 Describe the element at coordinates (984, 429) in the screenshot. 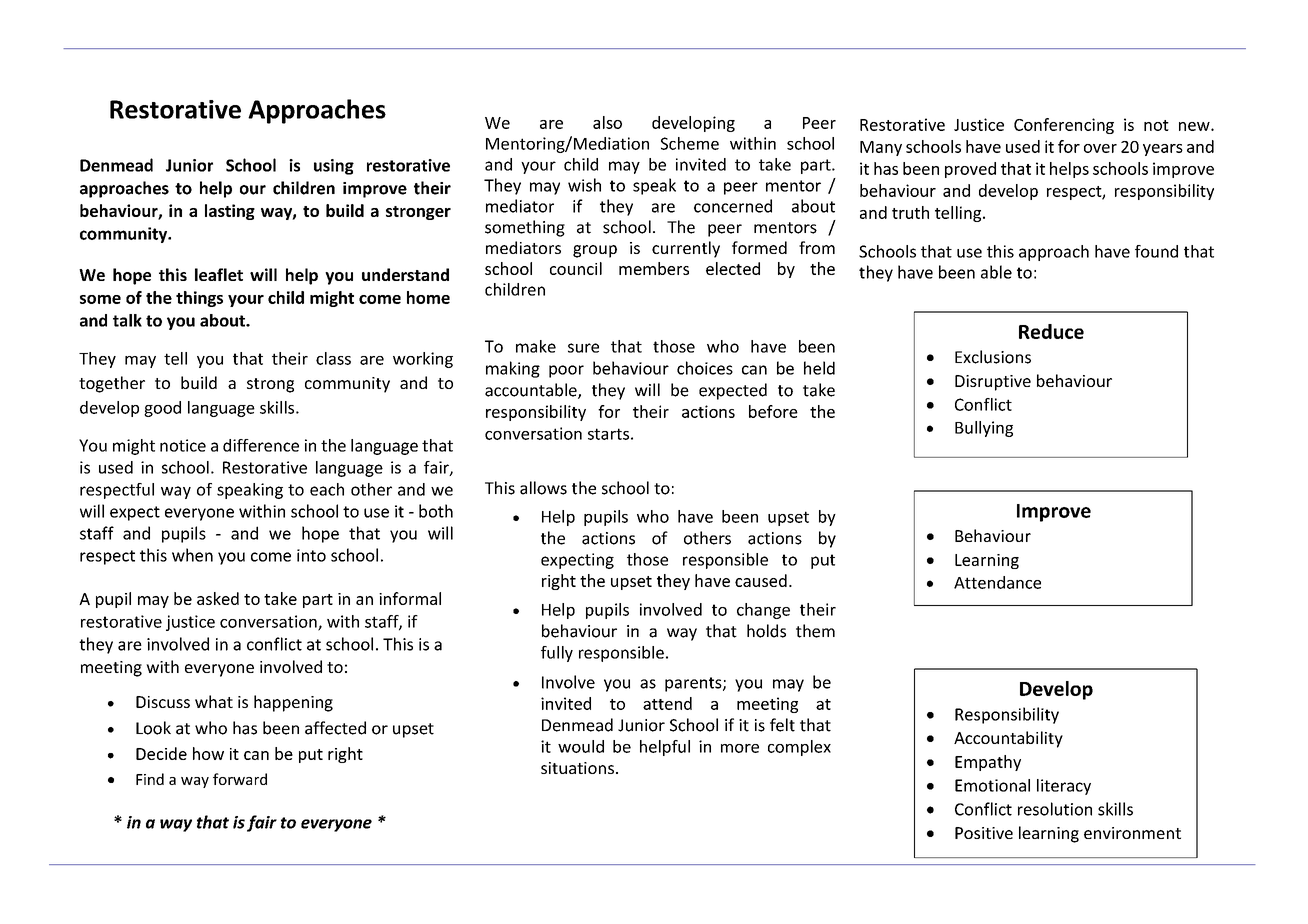

I see `Bullying` at that location.
